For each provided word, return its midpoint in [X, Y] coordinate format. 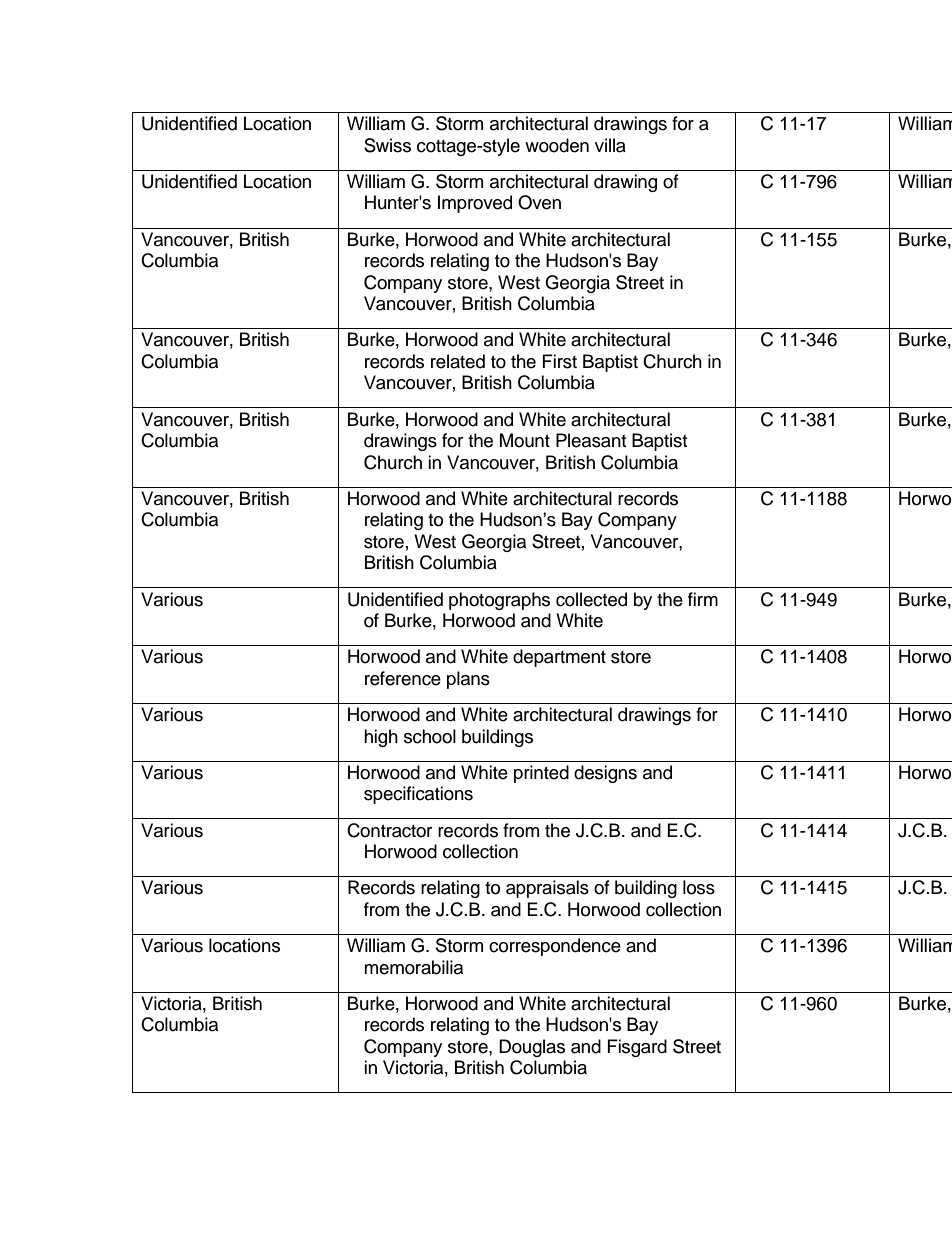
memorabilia [413, 967]
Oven [539, 202]
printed [541, 774]
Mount [525, 440]
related [458, 361]
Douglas [532, 1048]
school [430, 736]
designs [605, 774]
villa [610, 145]
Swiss [387, 145]
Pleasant [591, 440]
